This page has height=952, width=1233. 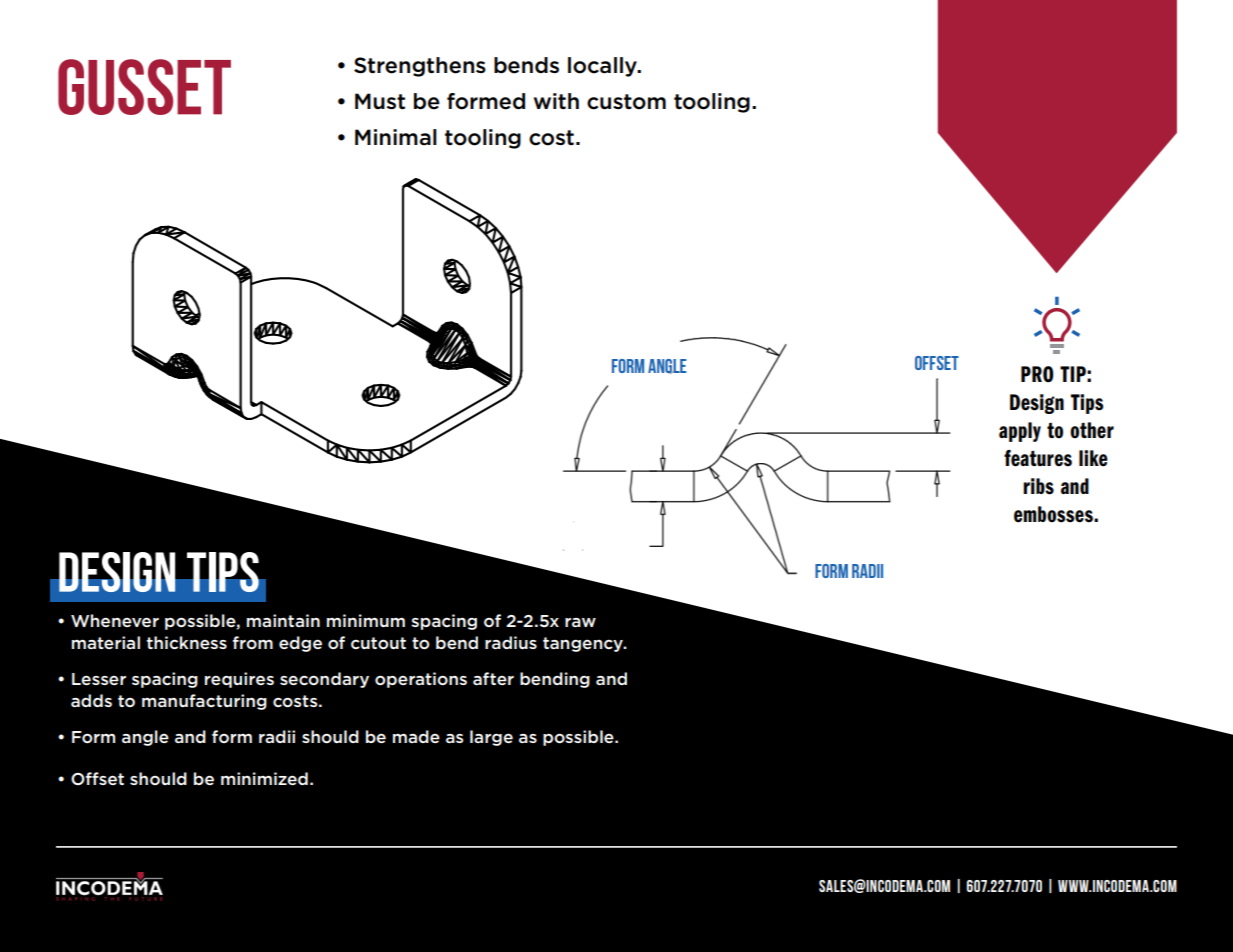 I want to click on PRO, so click(x=1037, y=374).
